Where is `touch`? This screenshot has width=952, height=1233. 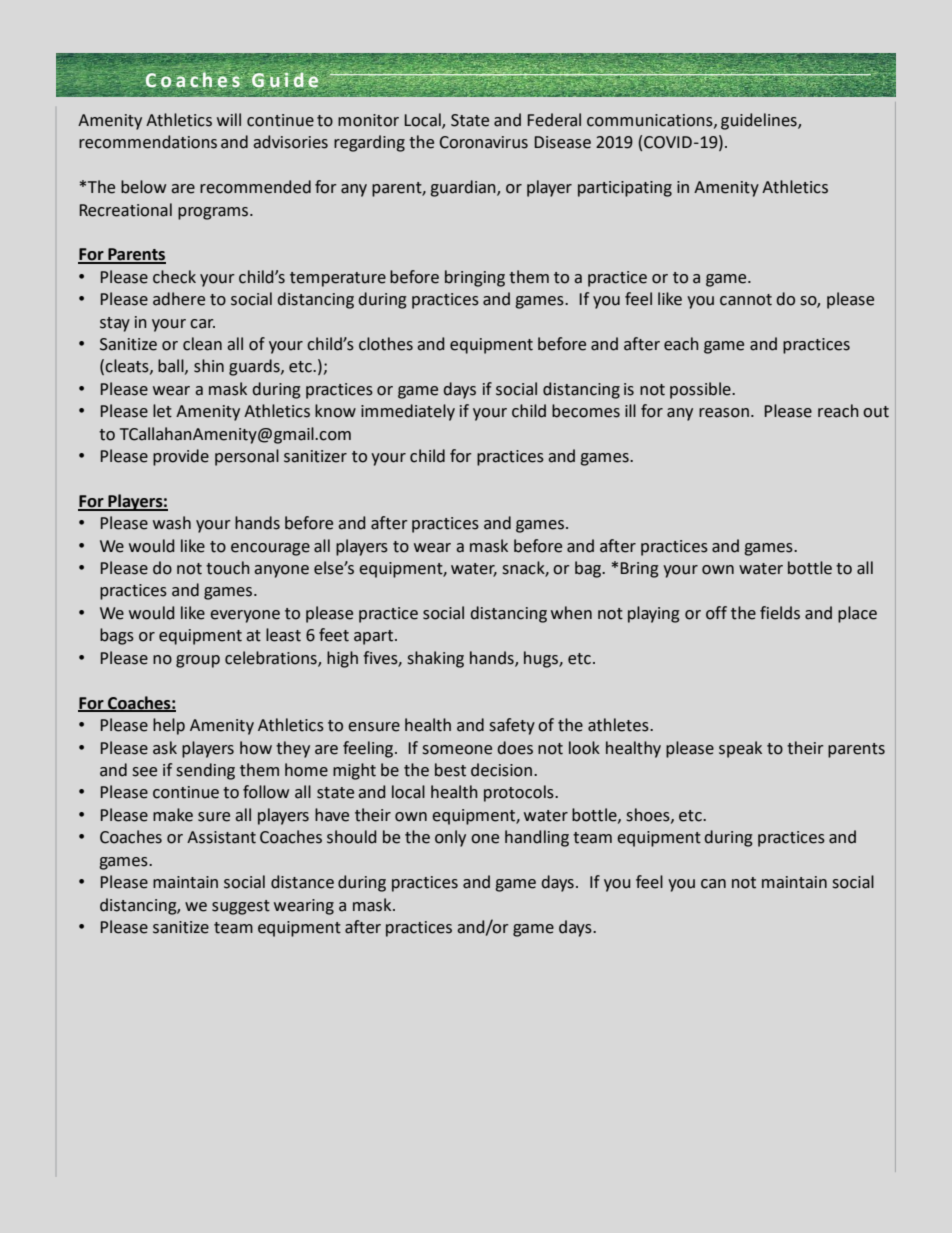 touch is located at coordinates (228, 568).
